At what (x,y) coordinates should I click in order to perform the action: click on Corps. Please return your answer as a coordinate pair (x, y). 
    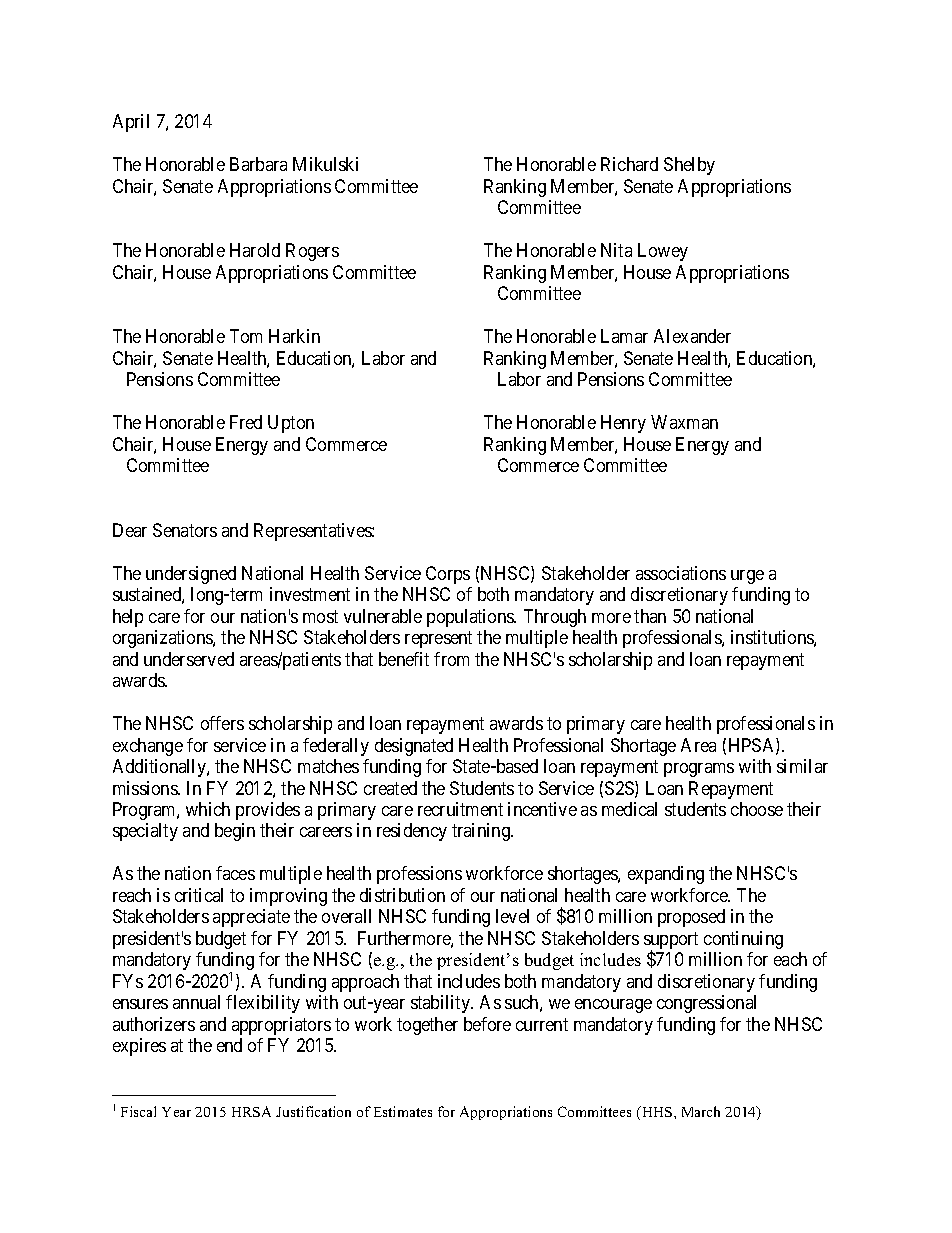
    Looking at the image, I should click on (448, 575).
